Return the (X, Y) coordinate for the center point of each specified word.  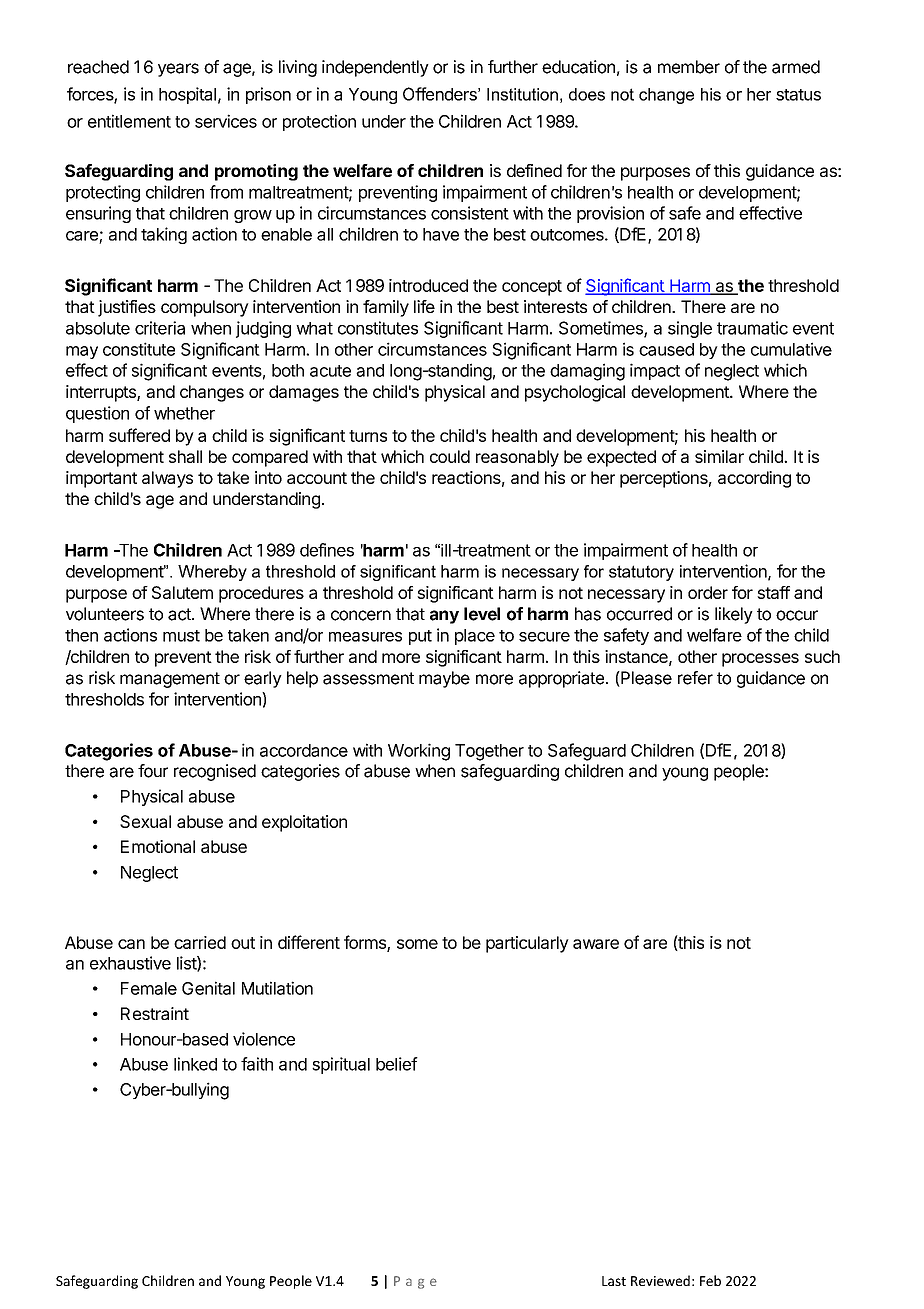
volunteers (105, 614)
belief (397, 1064)
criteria (160, 328)
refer (695, 678)
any (444, 617)
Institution (522, 94)
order (708, 592)
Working (419, 752)
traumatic (752, 328)
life (424, 306)
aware (596, 944)
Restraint (155, 1013)
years (178, 70)
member (689, 67)
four (153, 771)
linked (195, 1064)
